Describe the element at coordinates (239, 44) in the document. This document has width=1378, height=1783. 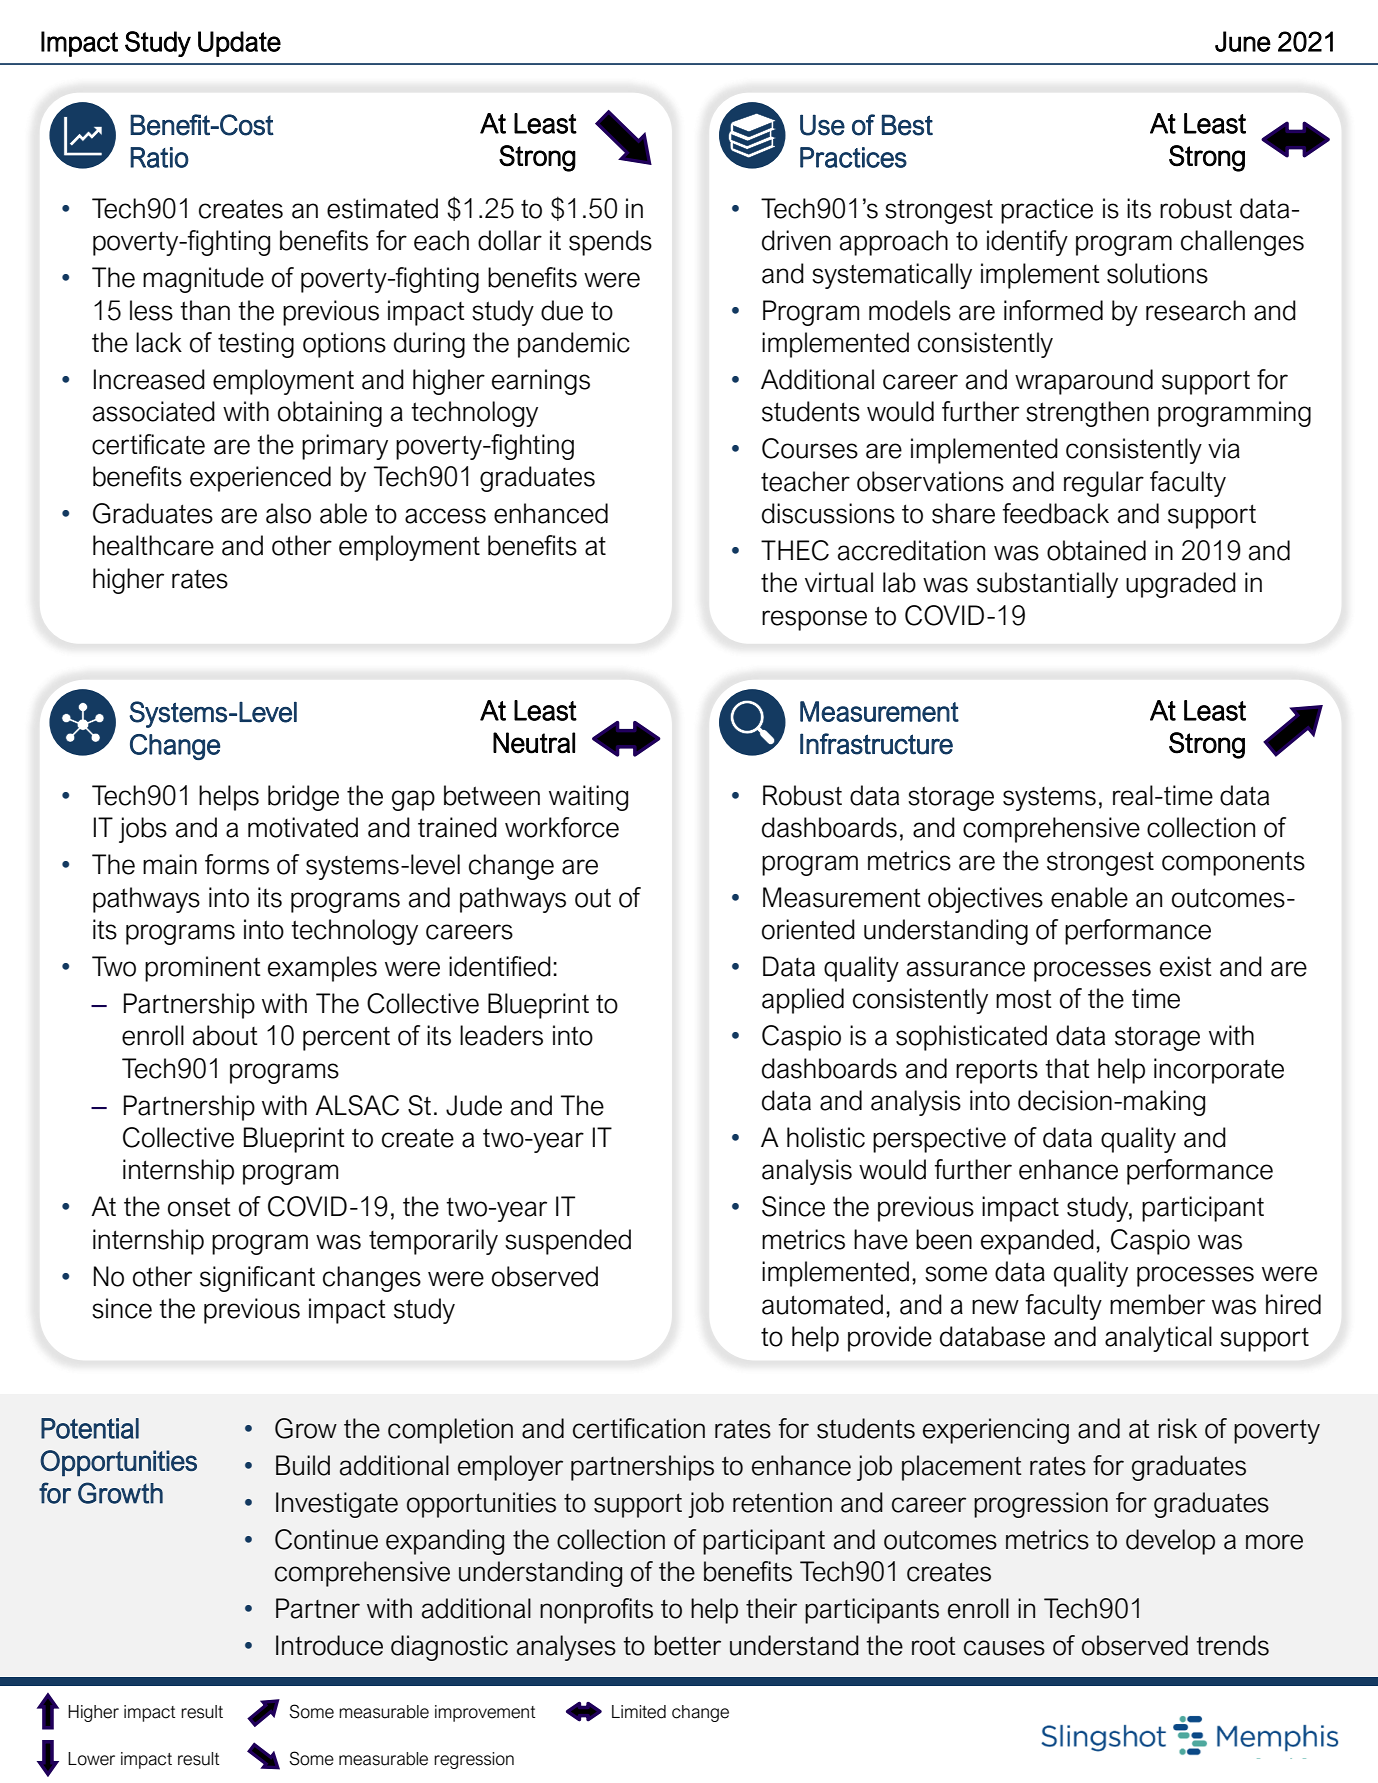
I see `Update` at that location.
